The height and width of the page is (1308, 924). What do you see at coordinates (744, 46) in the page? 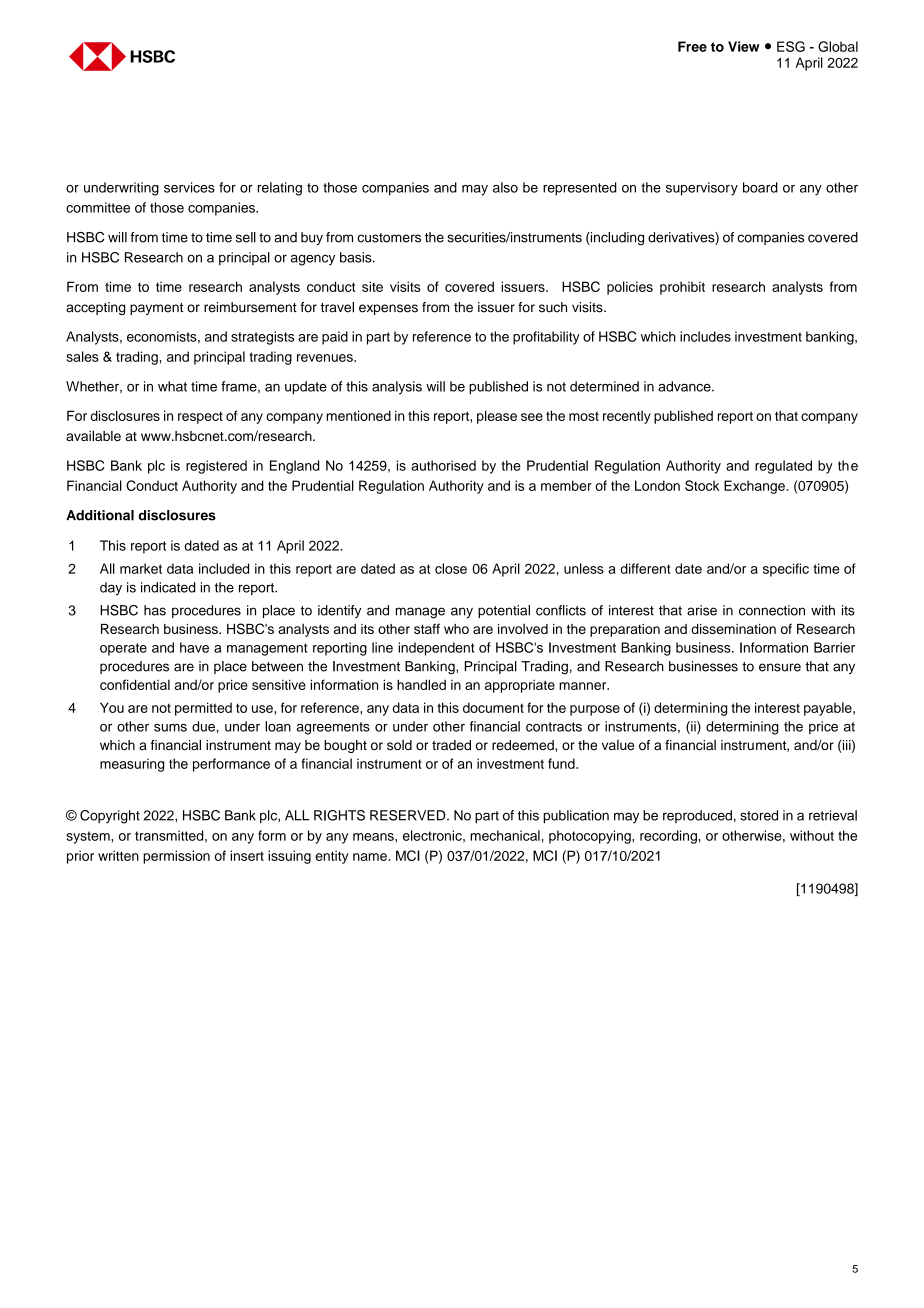
I see `View` at bounding box center [744, 46].
